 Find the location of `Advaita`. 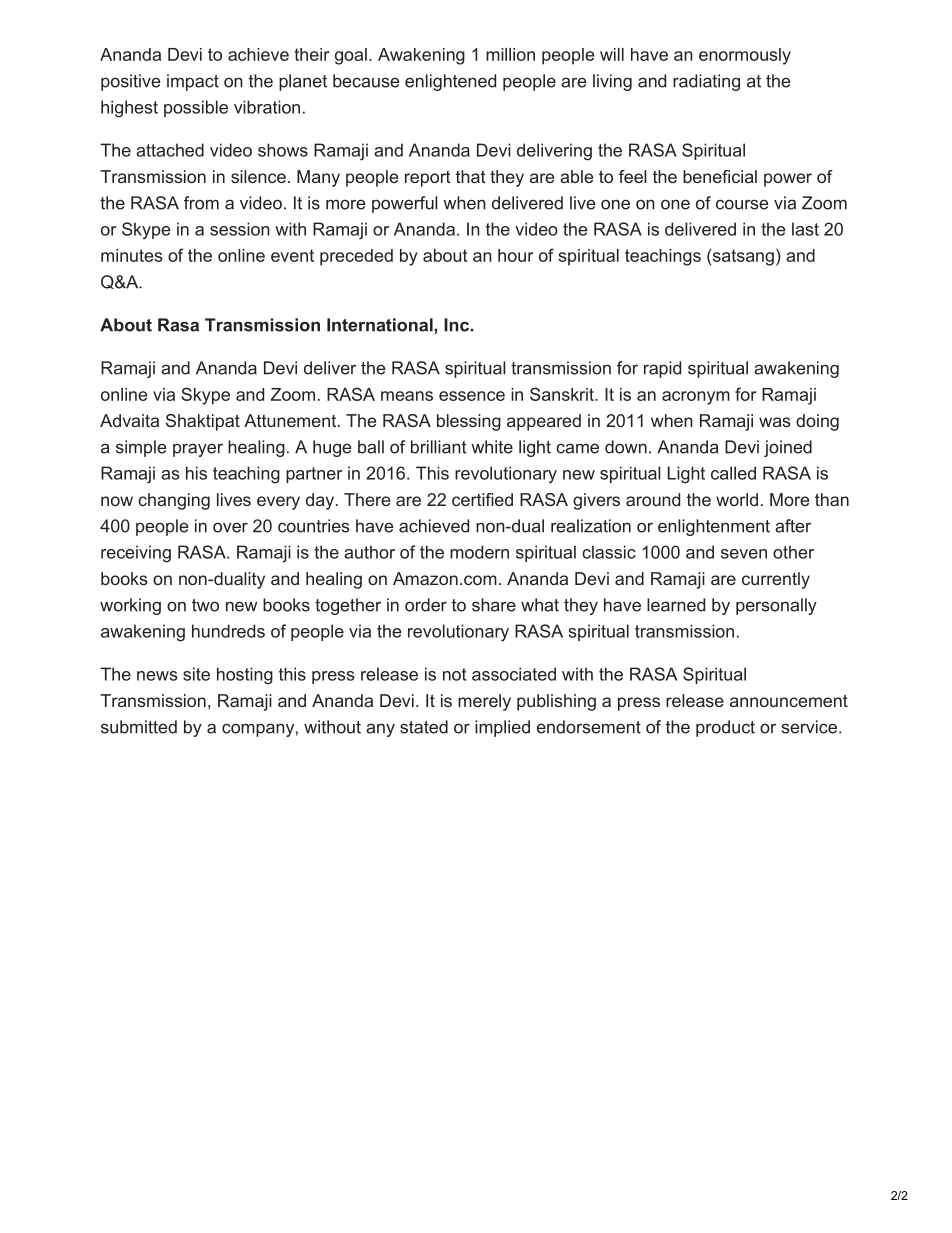

Advaita is located at coordinates (129, 420).
